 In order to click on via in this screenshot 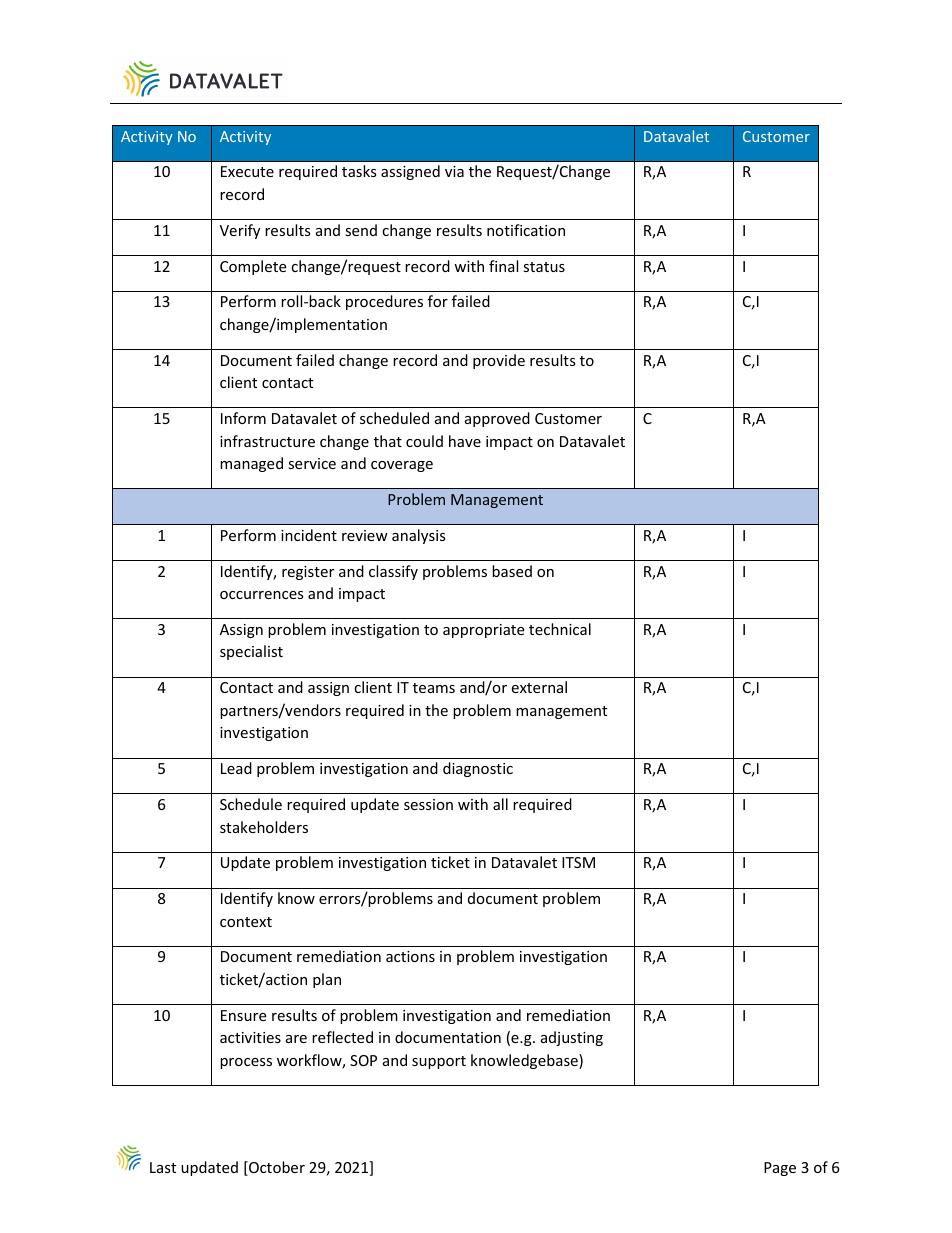, I will do `click(454, 171)`.
